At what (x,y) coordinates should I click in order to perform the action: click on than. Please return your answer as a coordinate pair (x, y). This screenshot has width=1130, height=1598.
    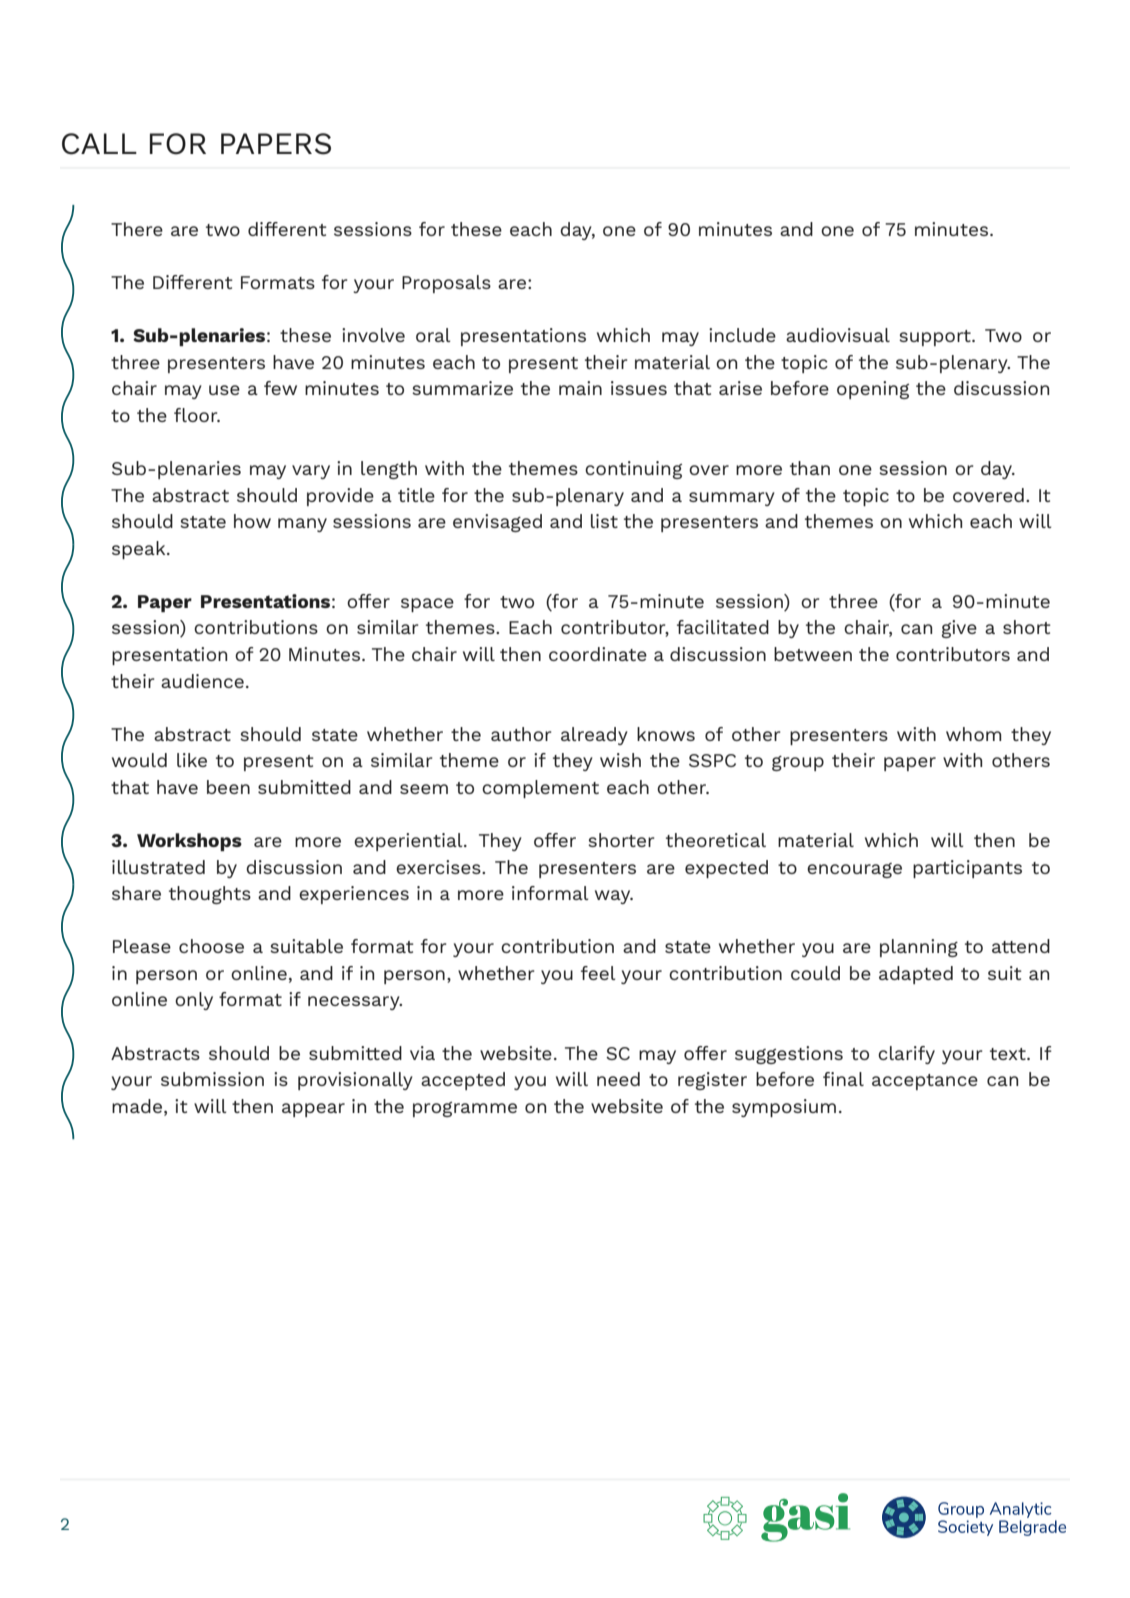
    Looking at the image, I should click on (810, 468).
